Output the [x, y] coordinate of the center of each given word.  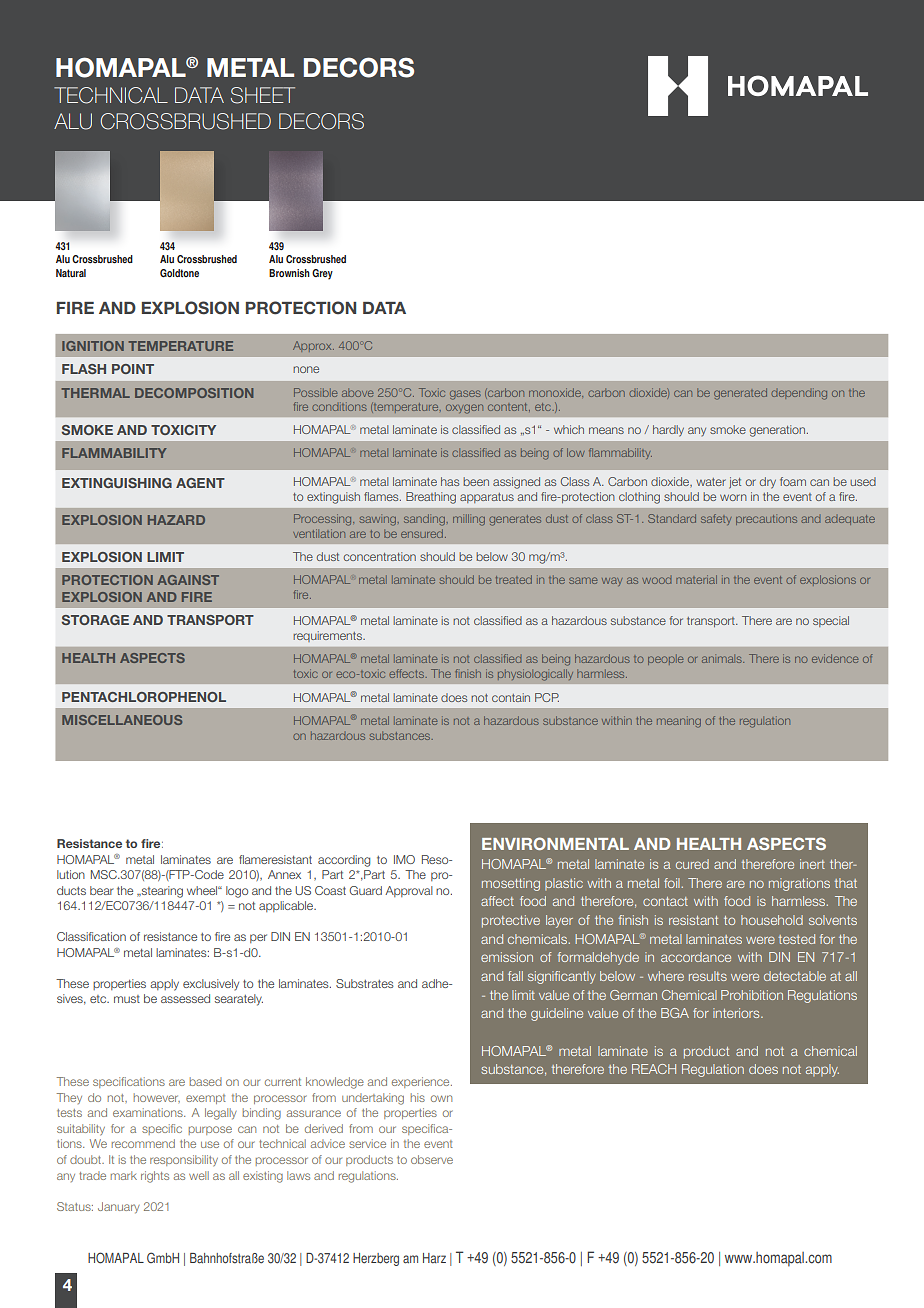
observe [432, 1159]
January [119, 1207]
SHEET [263, 95]
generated [740, 394]
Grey [322, 274]
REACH [654, 1069]
